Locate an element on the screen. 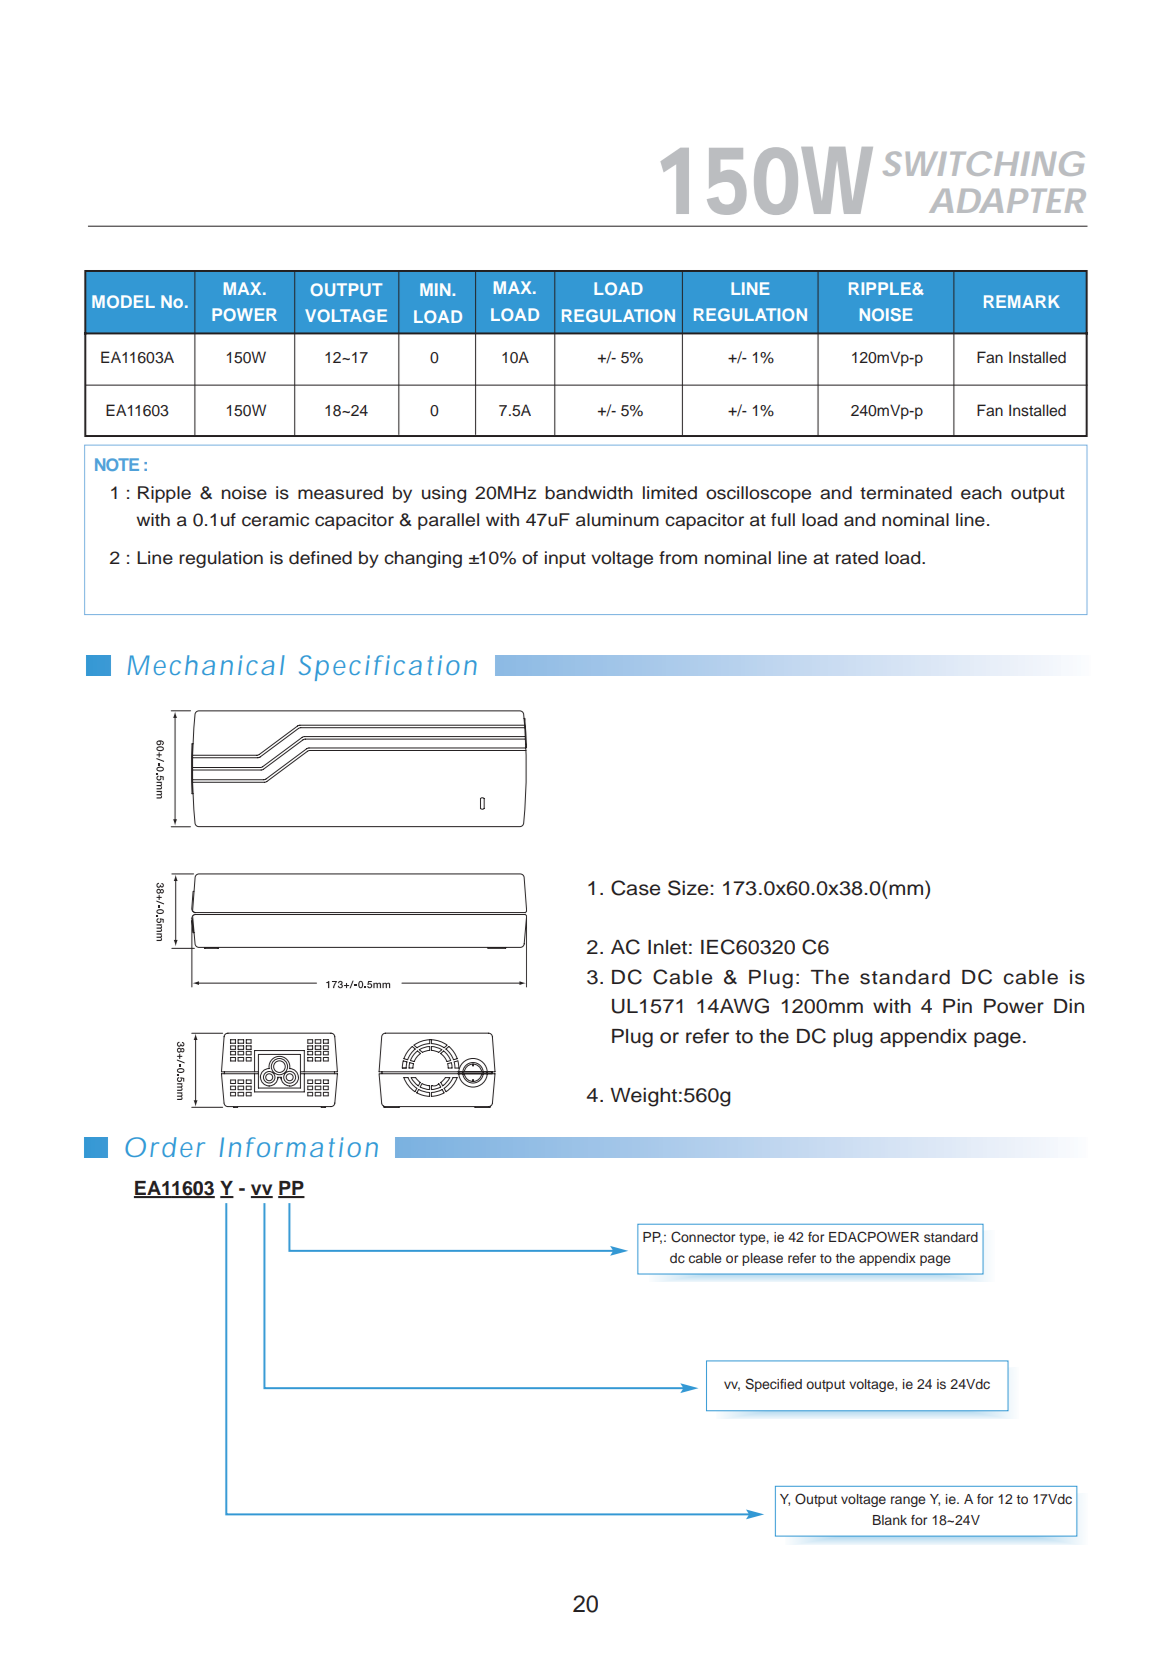  Order is located at coordinates (165, 1147).
